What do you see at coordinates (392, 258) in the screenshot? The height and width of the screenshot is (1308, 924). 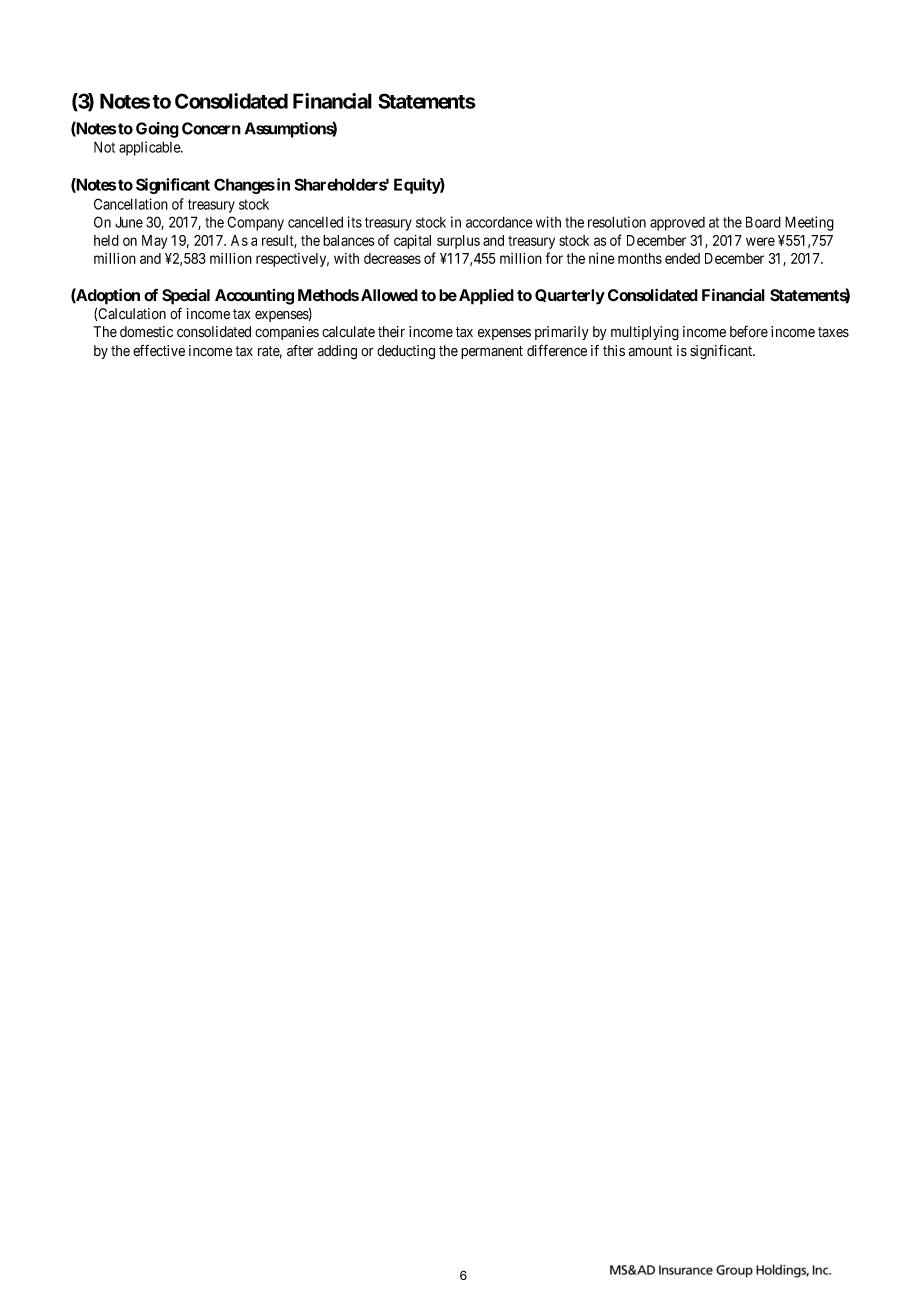 I see `decreases` at bounding box center [392, 258].
